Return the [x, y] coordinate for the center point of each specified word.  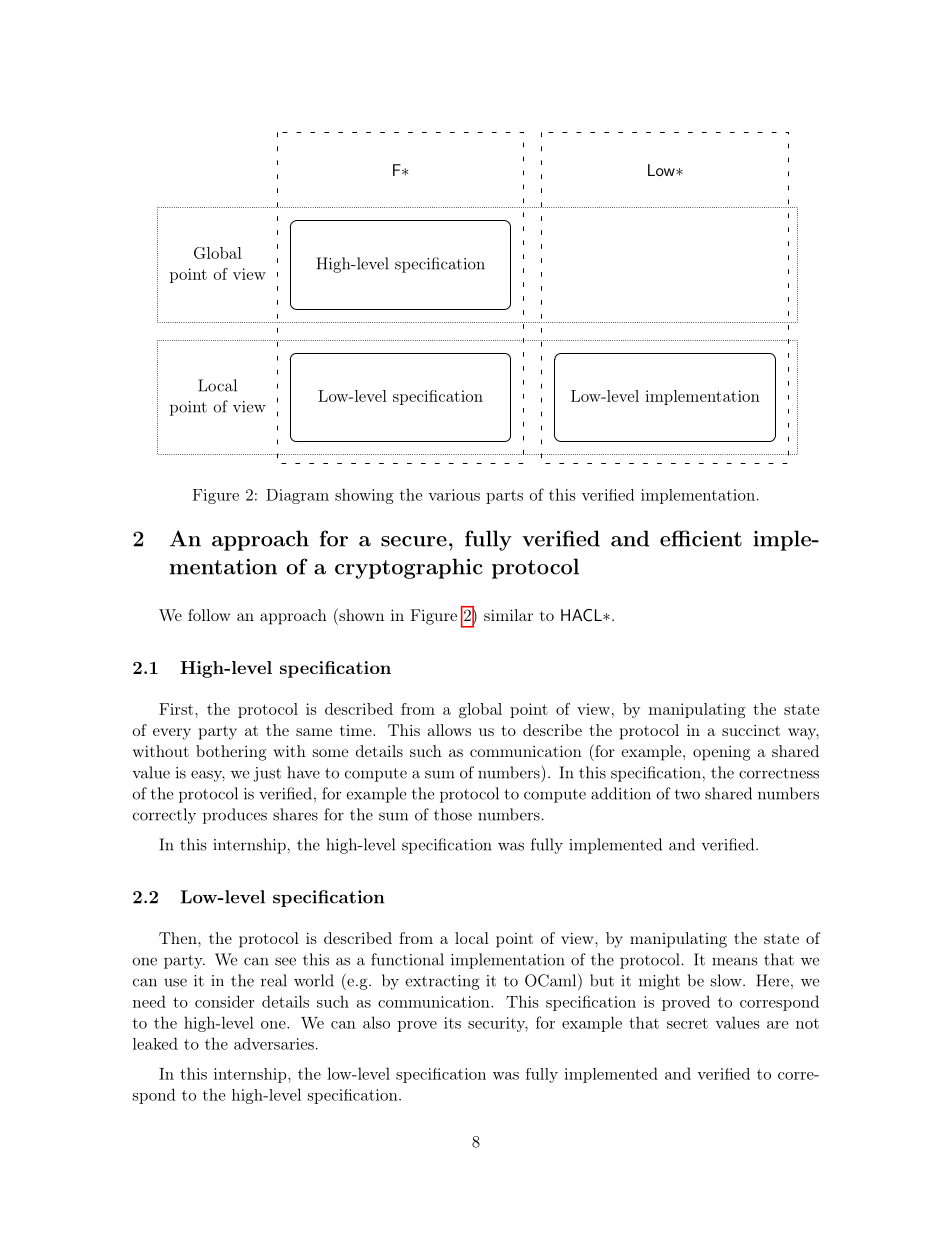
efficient [701, 538]
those [453, 814]
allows [449, 730]
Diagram [297, 496]
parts [504, 497]
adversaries [274, 1044]
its [452, 1023]
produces [235, 816]
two [687, 794]
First [177, 709]
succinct [751, 730]
